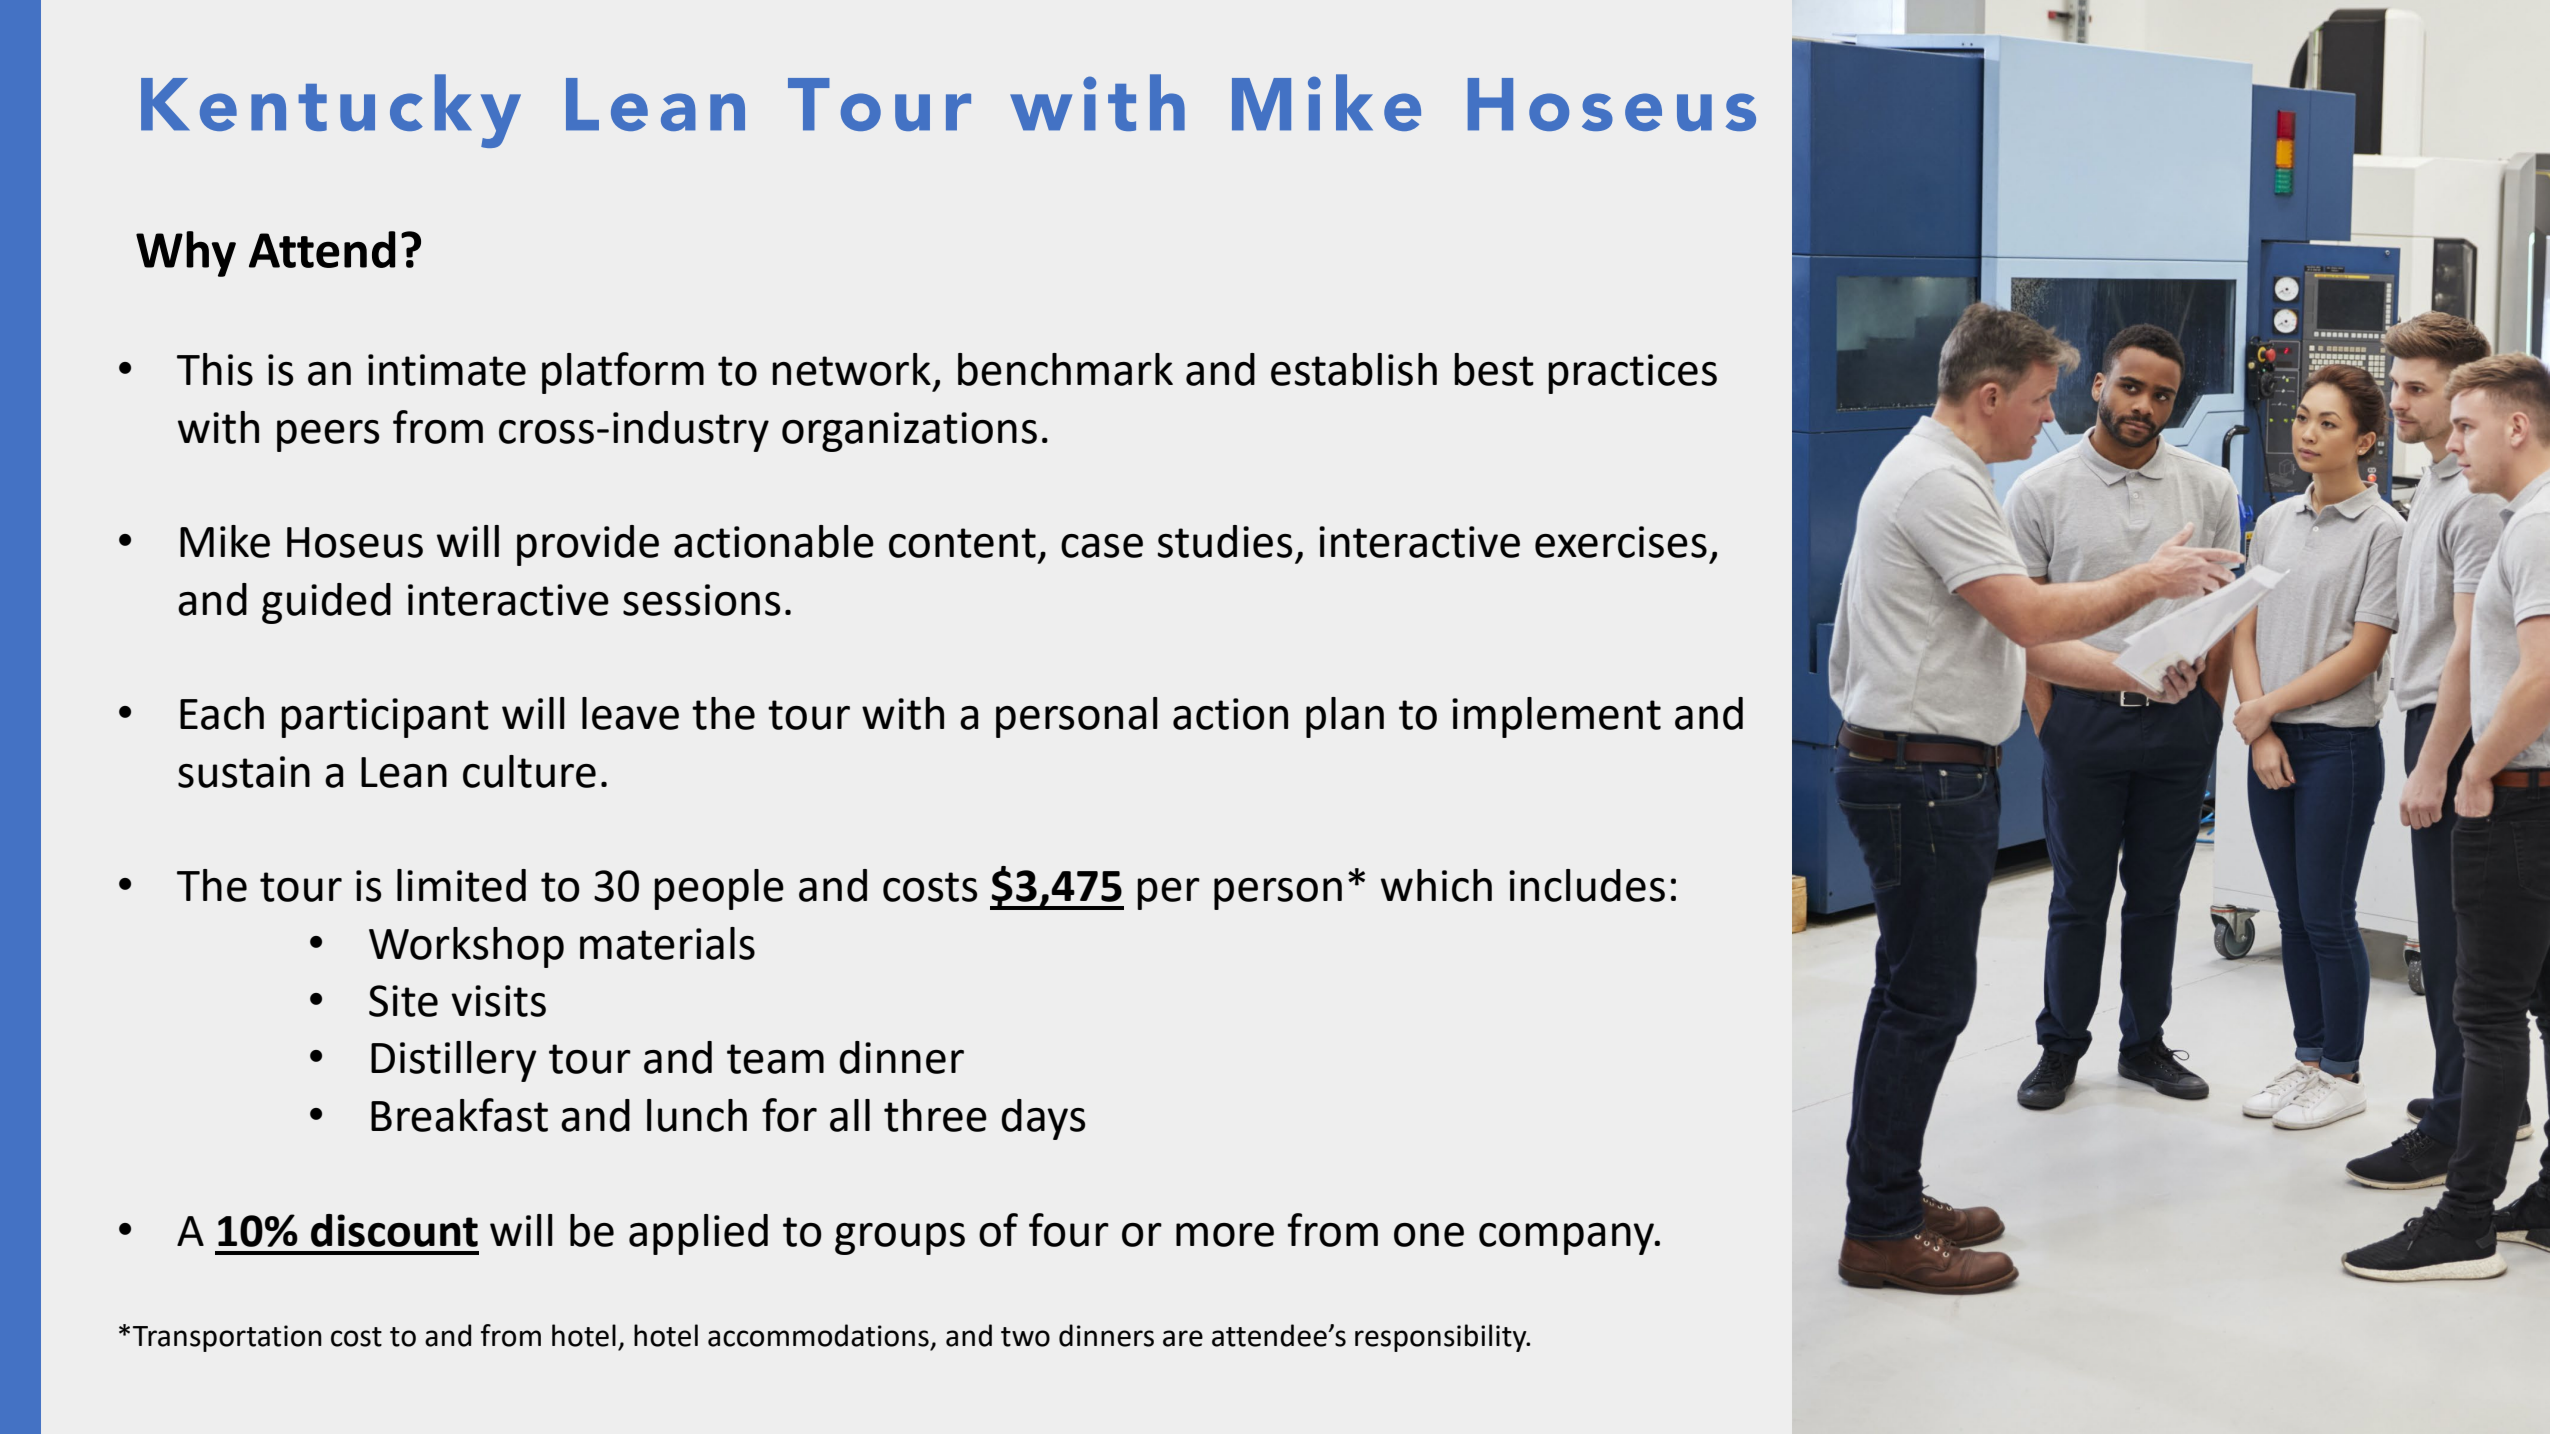  What do you see at coordinates (719, 889) in the page?
I see `people` at bounding box center [719, 889].
